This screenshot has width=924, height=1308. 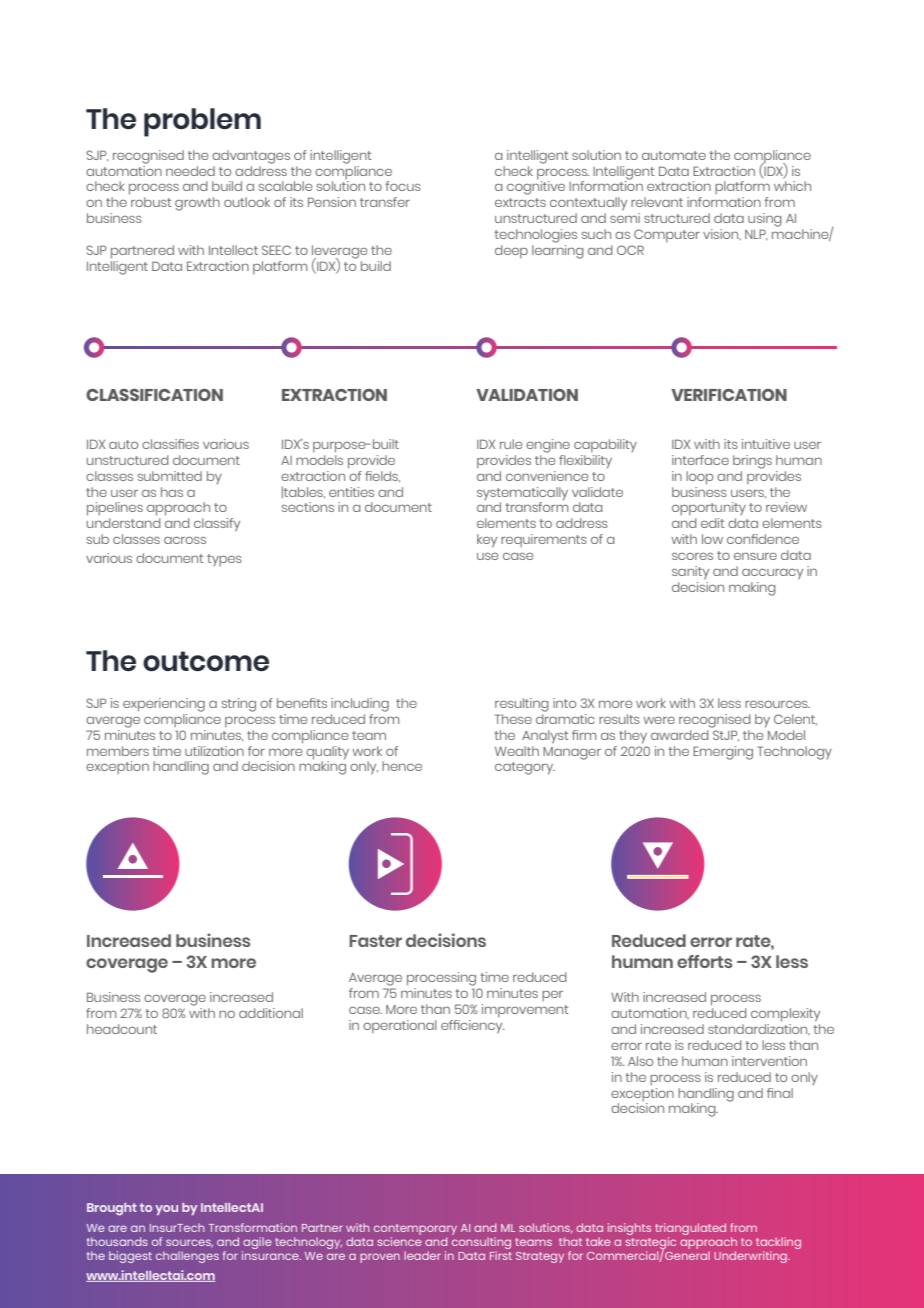 What do you see at coordinates (657, 202) in the screenshot?
I see `relevant` at bounding box center [657, 202].
